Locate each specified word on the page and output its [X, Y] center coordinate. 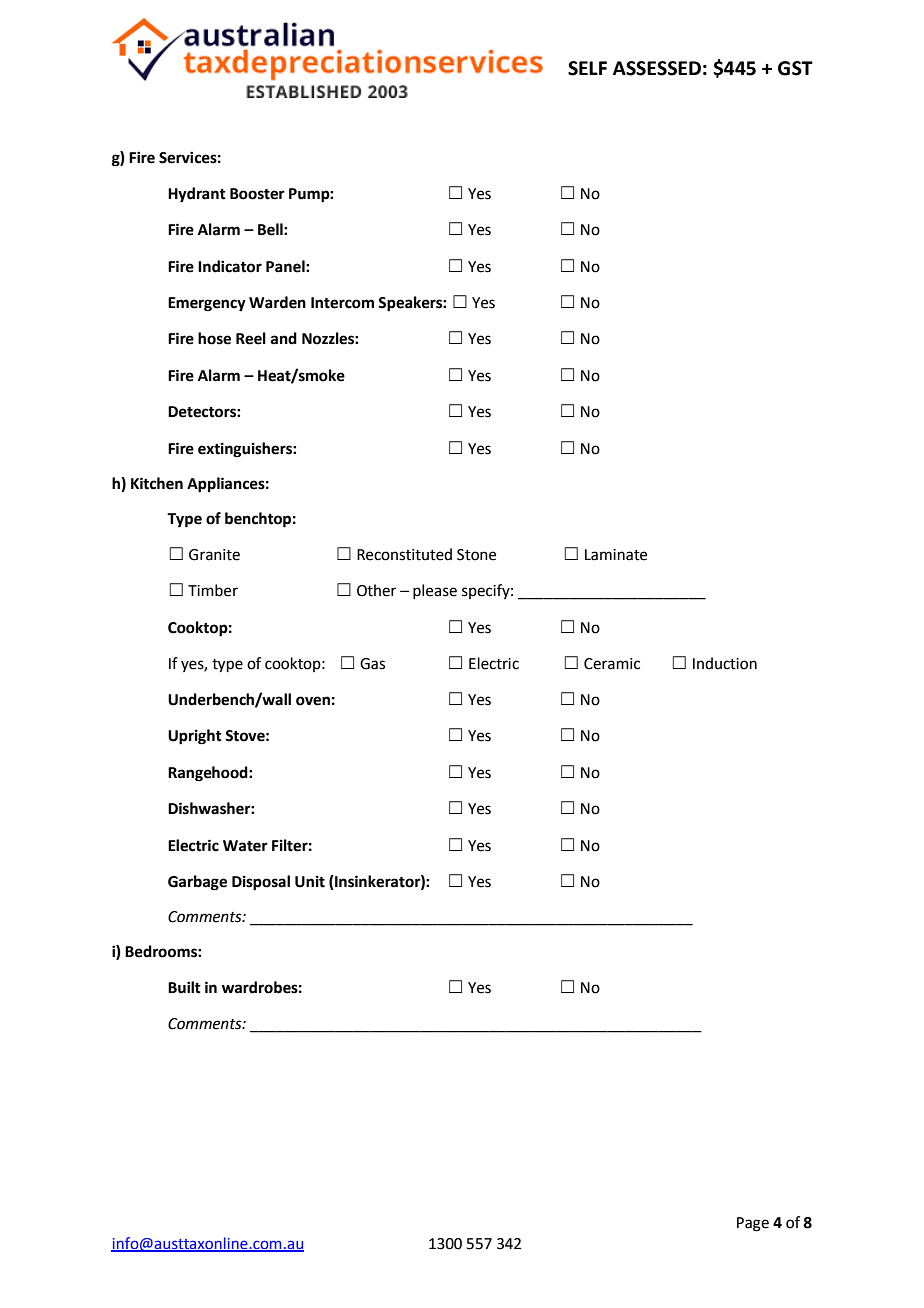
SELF [587, 68]
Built [184, 987]
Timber [213, 590]
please [435, 591]
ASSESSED [657, 68]
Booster [257, 194]
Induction [725, 663]
